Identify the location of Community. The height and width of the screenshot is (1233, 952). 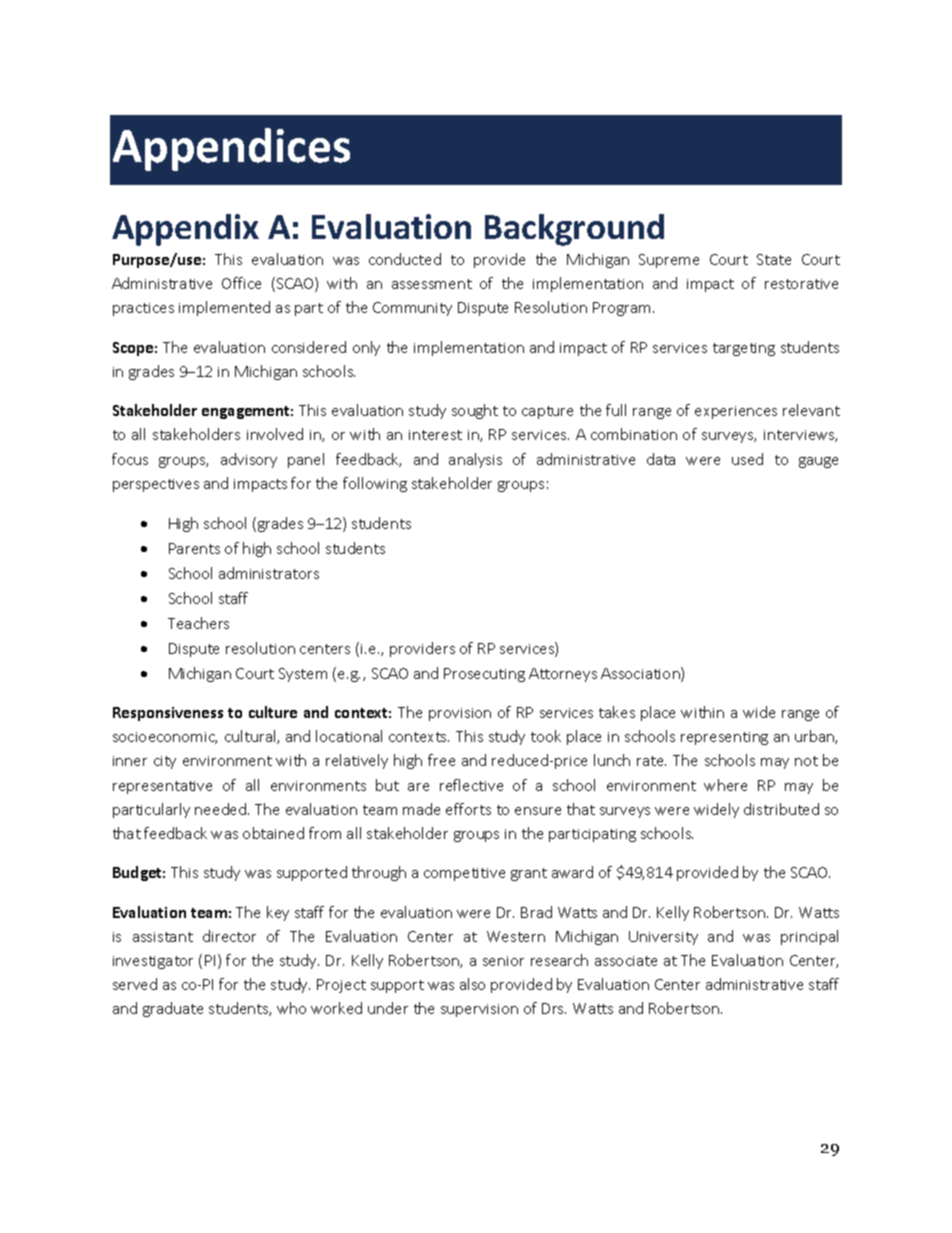
(412, 309).
